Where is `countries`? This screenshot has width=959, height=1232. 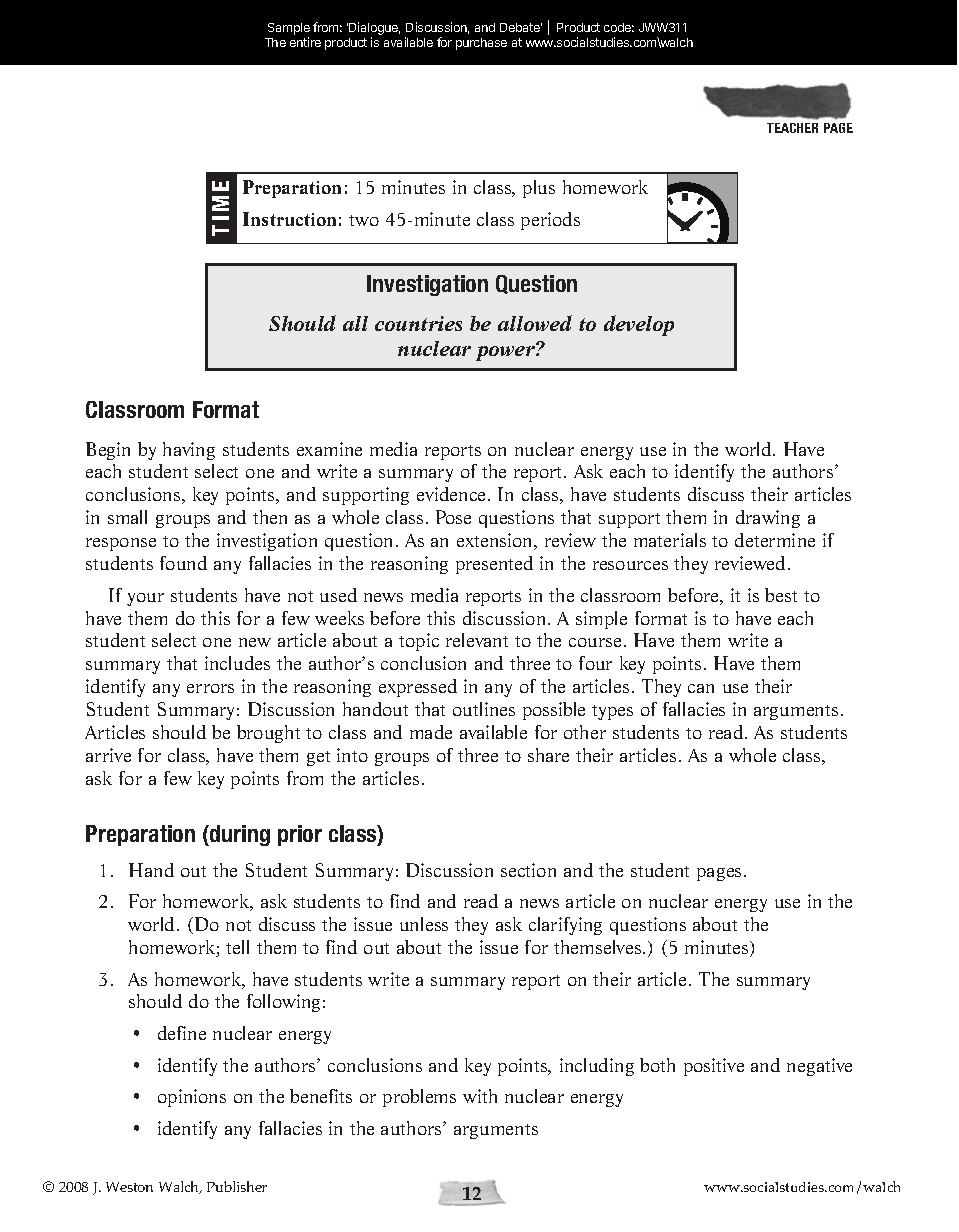
countries is located at coordinates (418, 323).
